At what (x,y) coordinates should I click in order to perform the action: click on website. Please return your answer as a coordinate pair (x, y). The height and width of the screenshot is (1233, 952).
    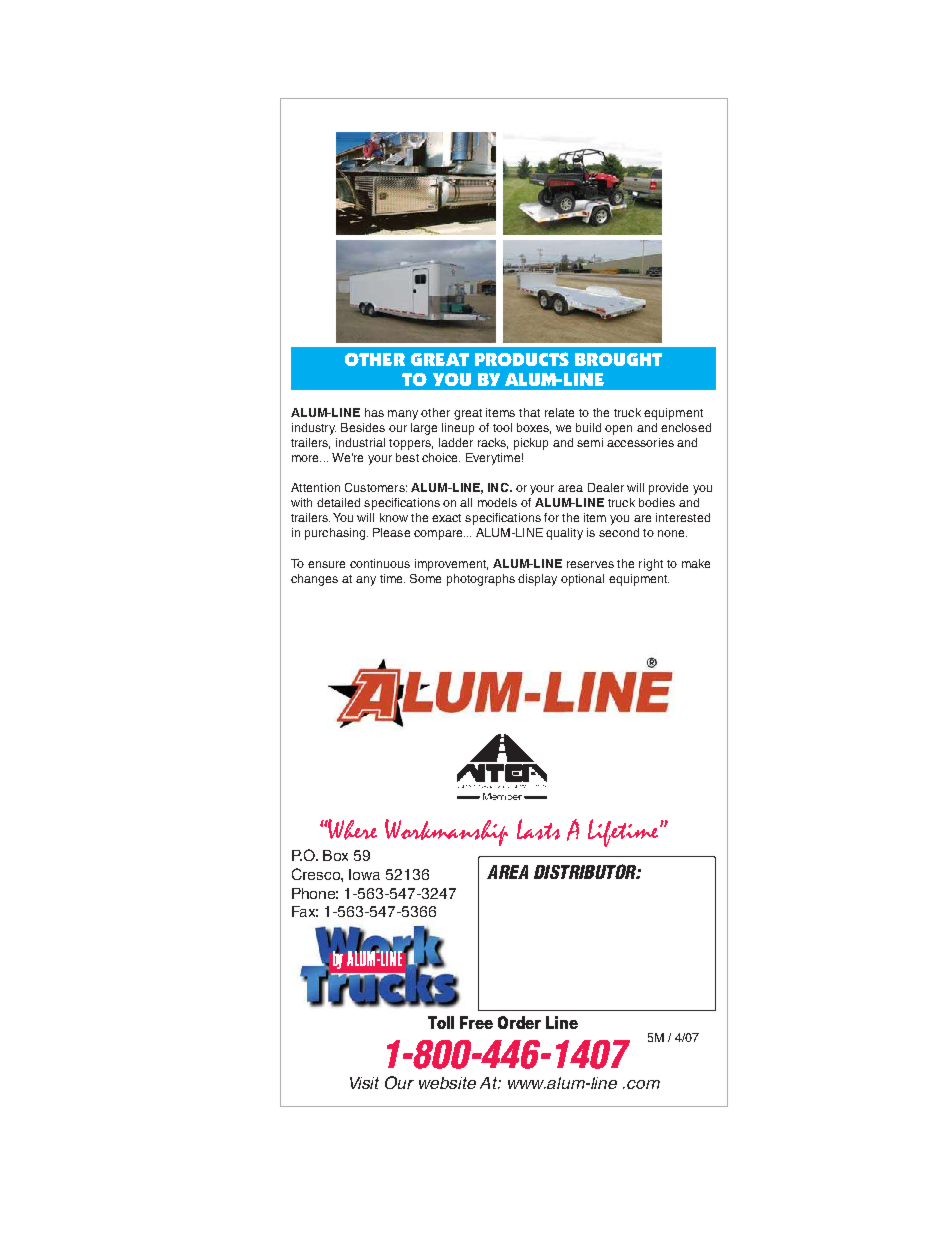
    Looking at the image, I should click on (447, 1083).
